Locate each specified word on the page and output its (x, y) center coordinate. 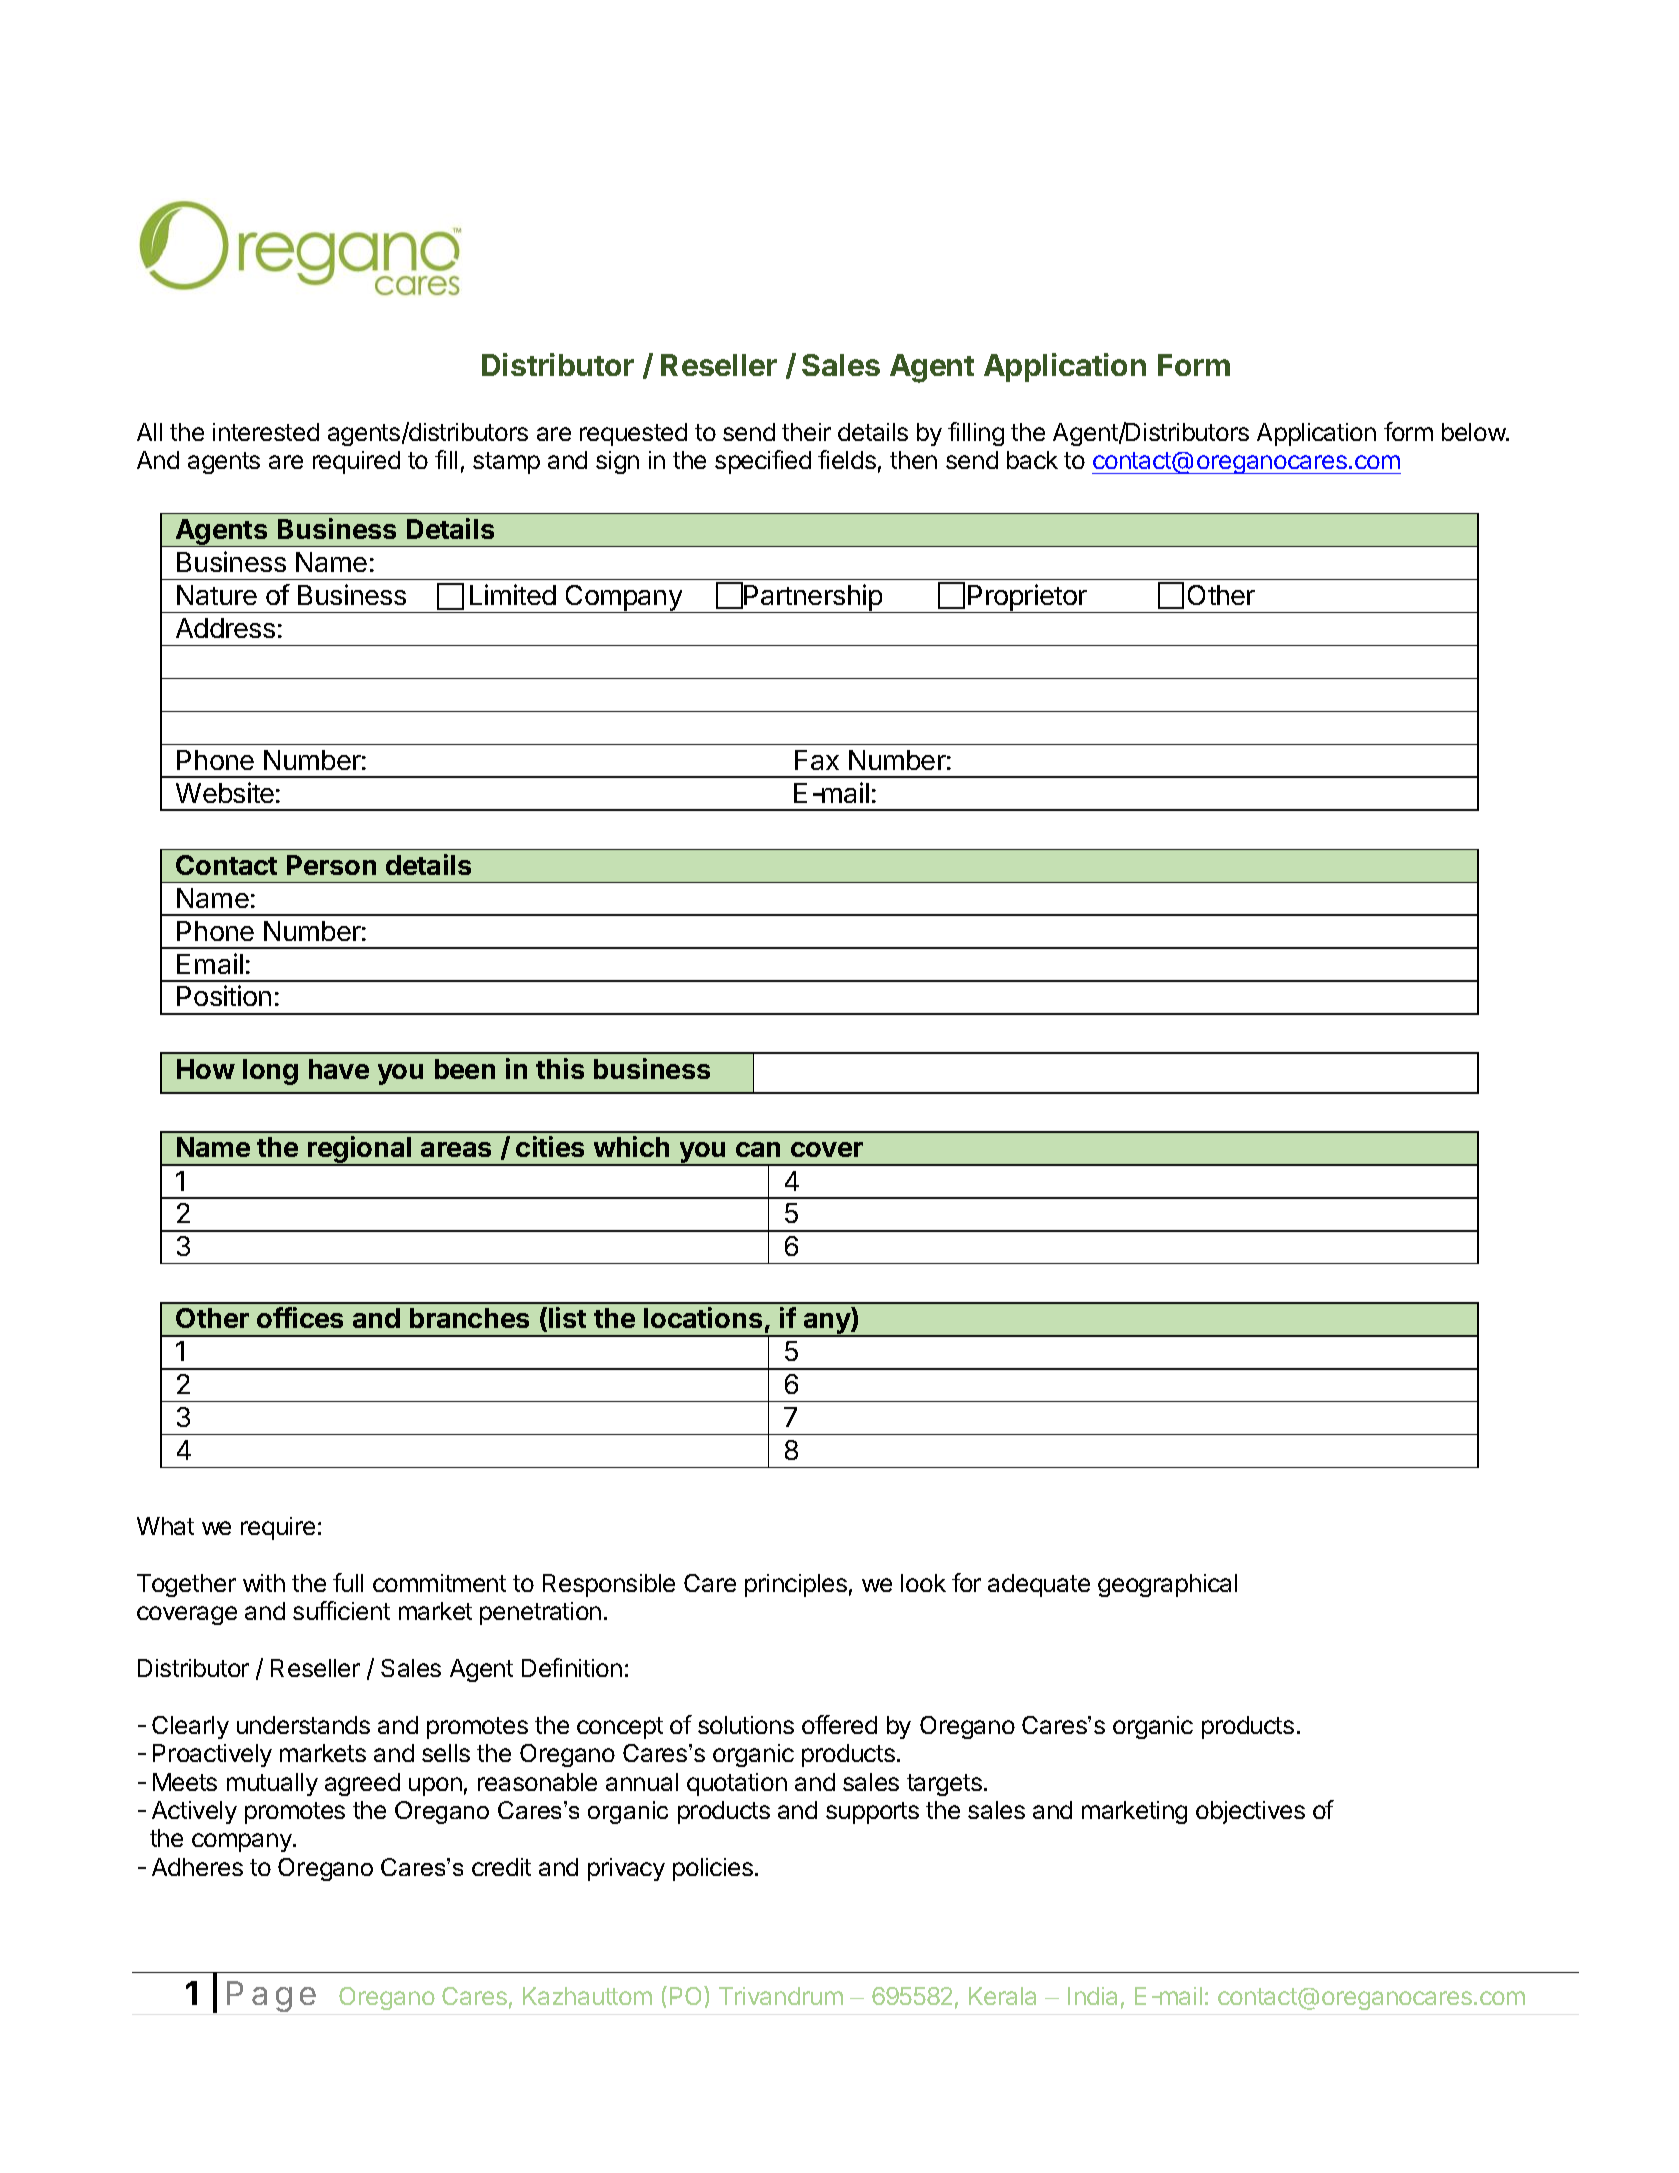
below (1474, 432)
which (631, 1146)
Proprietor (1027, 598)
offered (839, 1724)
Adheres (197, 1867)
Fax (817, 760)
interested (266, 432)
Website (225, 792)
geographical (1167, 1585)
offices (300, 1317)
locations (703, 1317)
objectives (1250, 1812)
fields (847, 459)
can (758, 1149)
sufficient (341, 1610)
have (339, 1069)
